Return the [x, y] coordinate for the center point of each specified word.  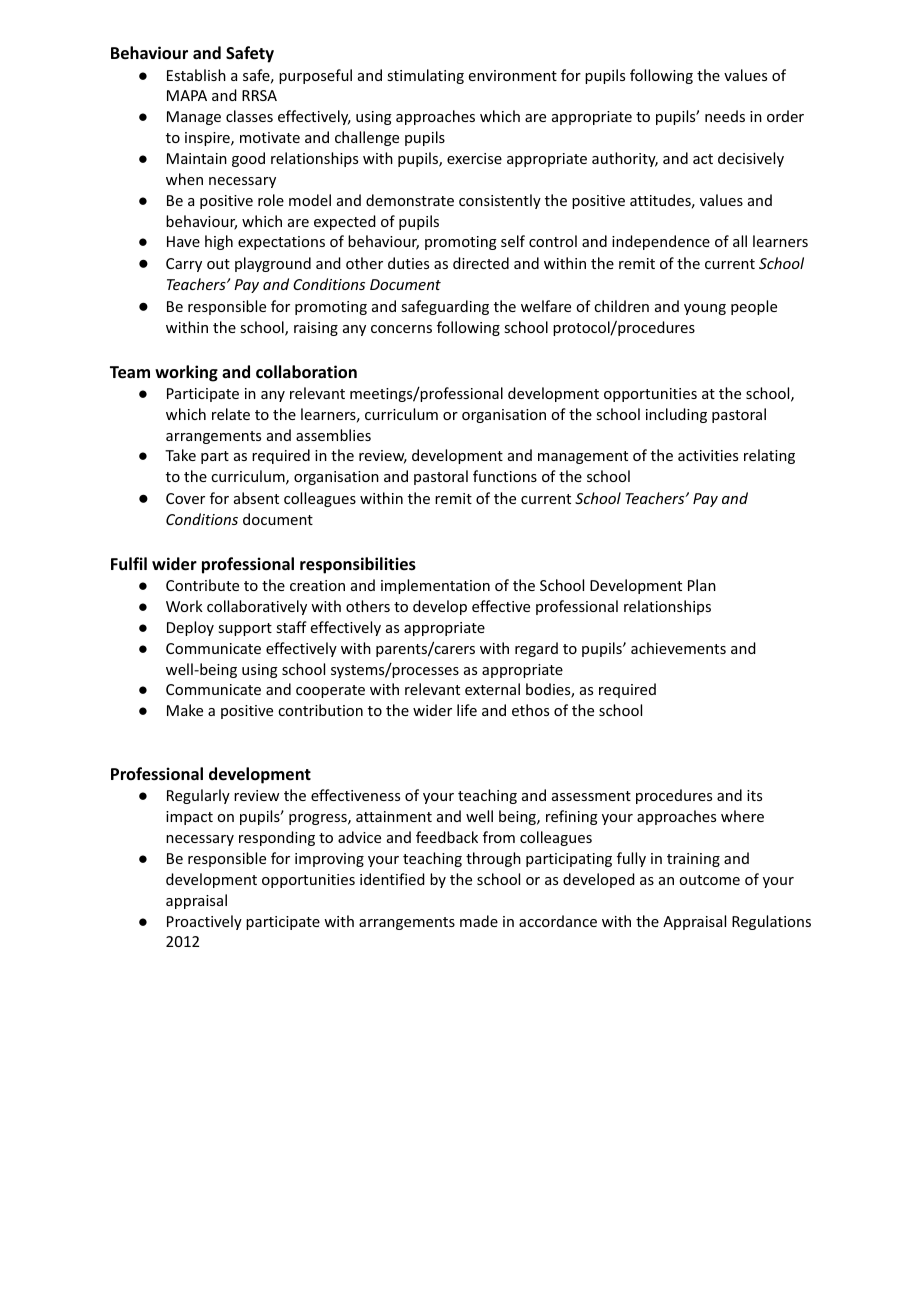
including [676, 415]
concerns [401, 329]
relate [231, 414]
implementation [435, 586]
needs [725, 116]
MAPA [187, 95]
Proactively [204, 922]
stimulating [425, 76]
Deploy [190, 628]
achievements [678, 648]
